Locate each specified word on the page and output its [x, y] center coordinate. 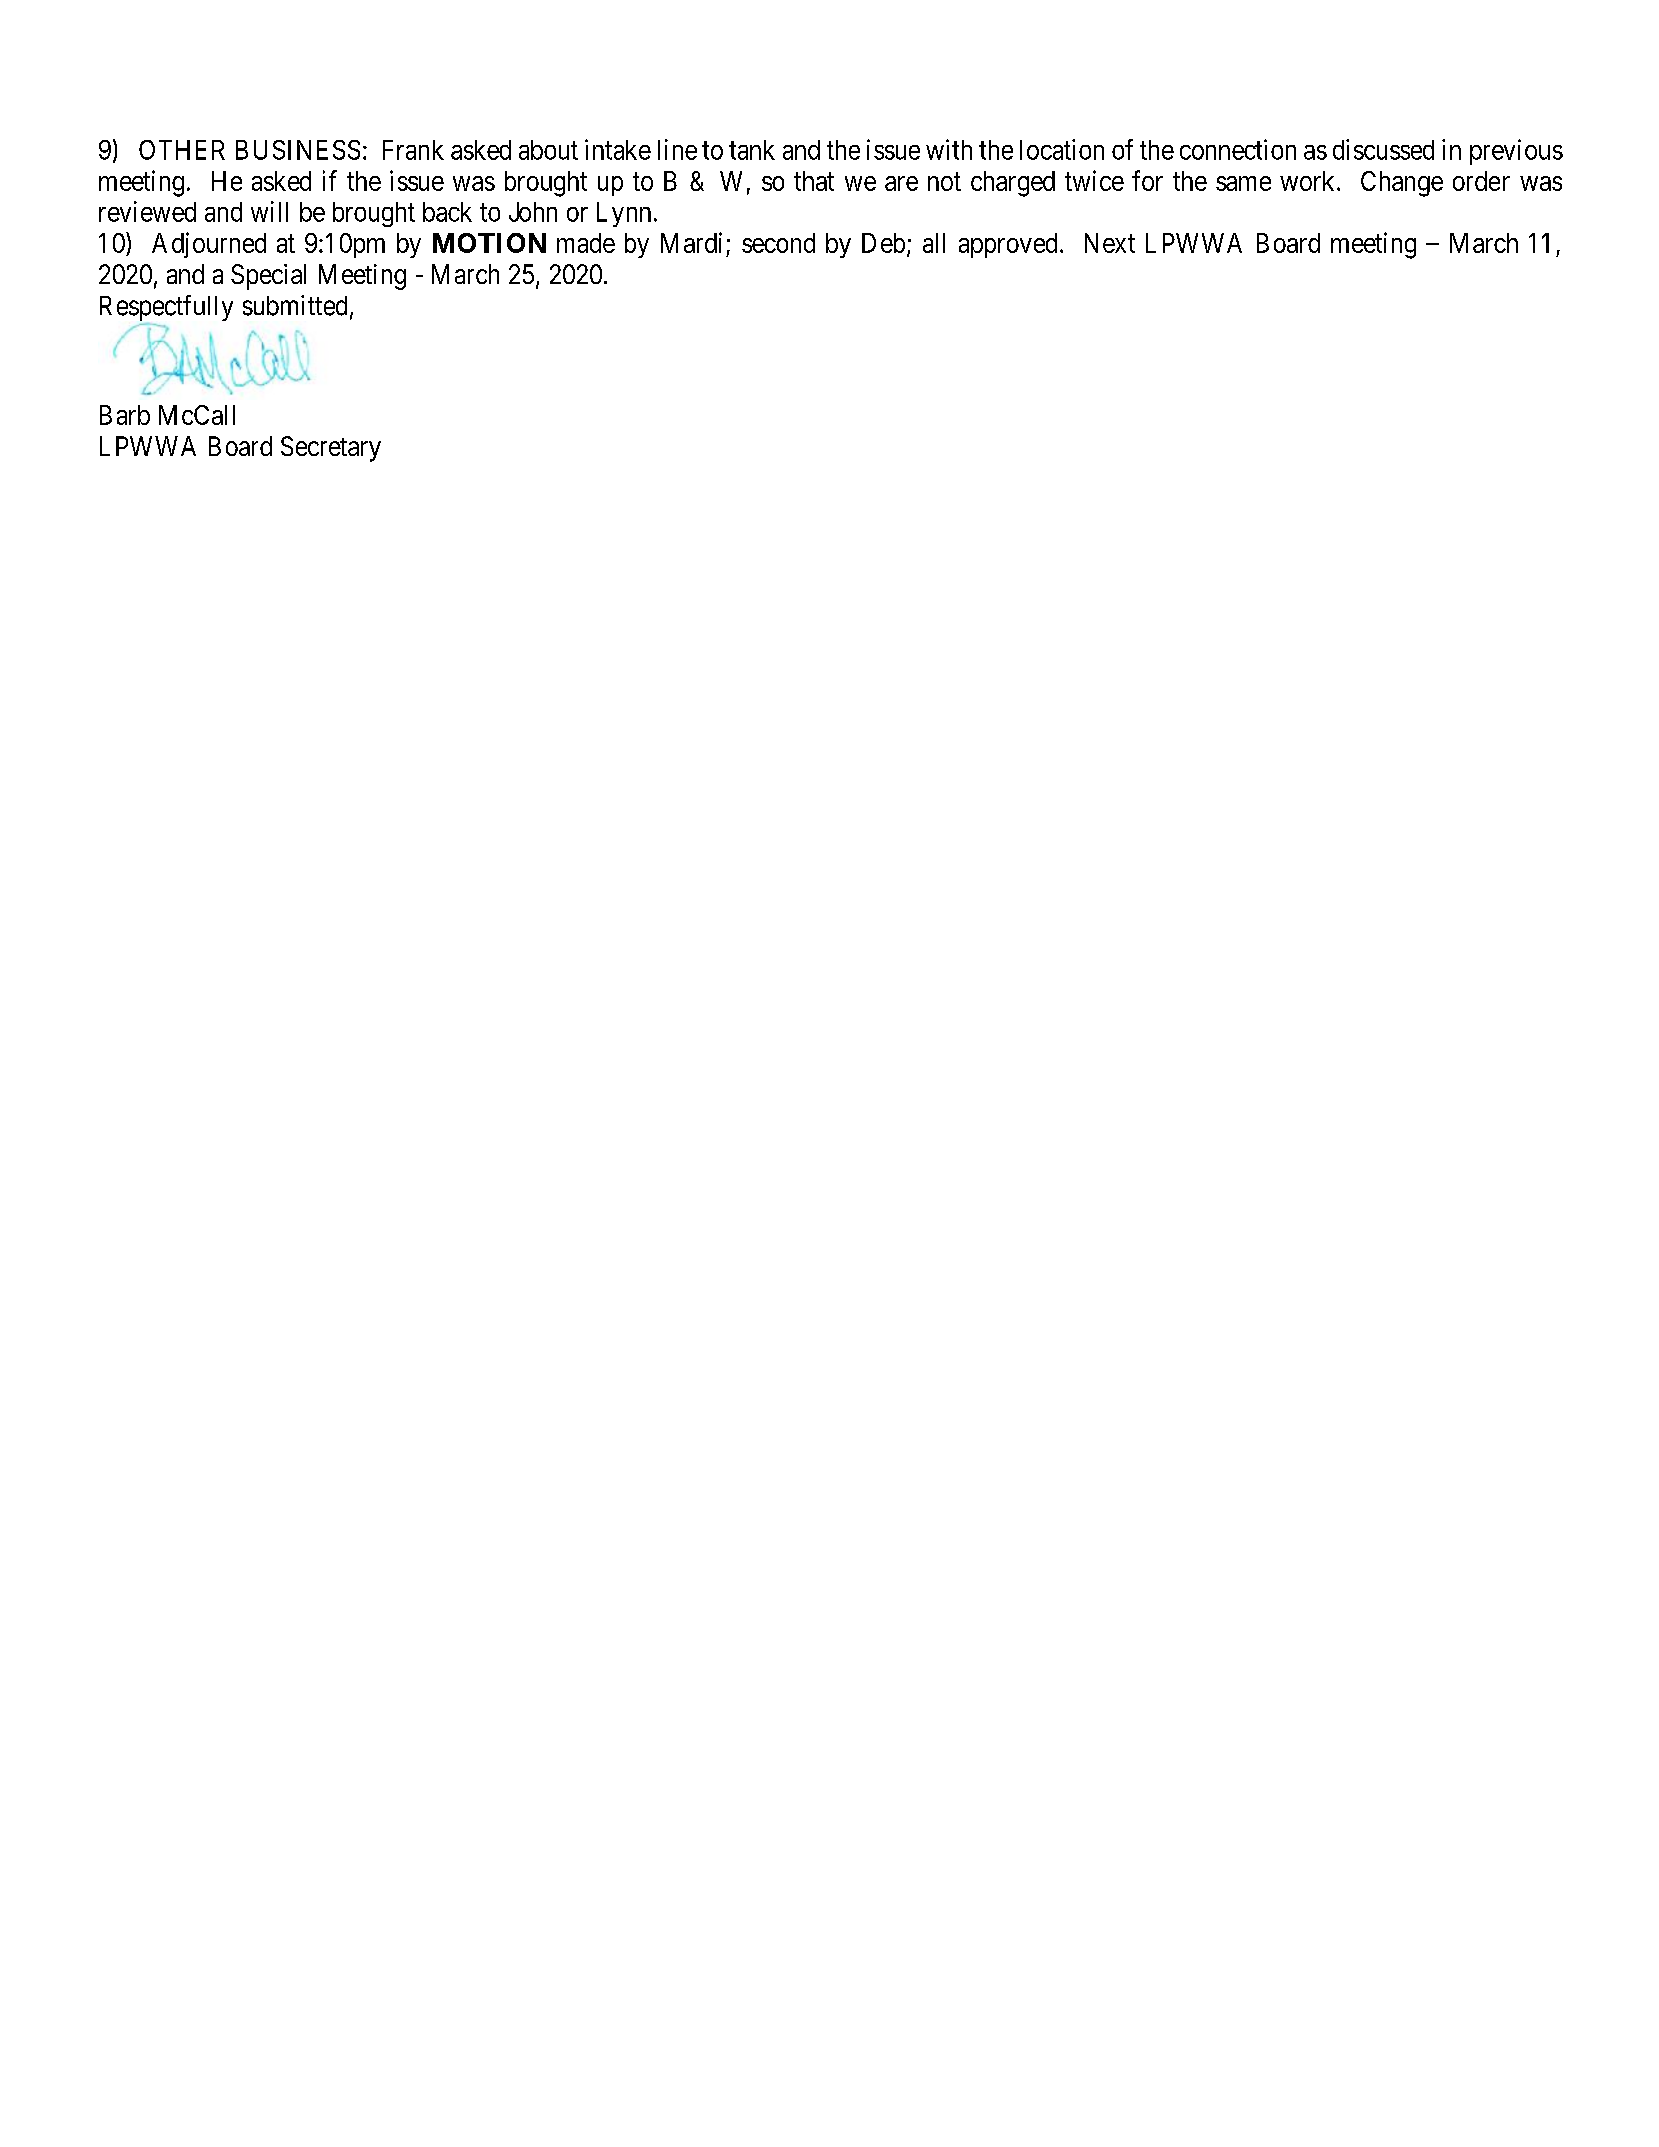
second [778, 243]
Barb [125, 415]
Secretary [331, 449]
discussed [1383, 149]
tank [752, 150]
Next [1110, 243]
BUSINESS [298, 150]
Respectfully [166, 309]
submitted [295, 305]
